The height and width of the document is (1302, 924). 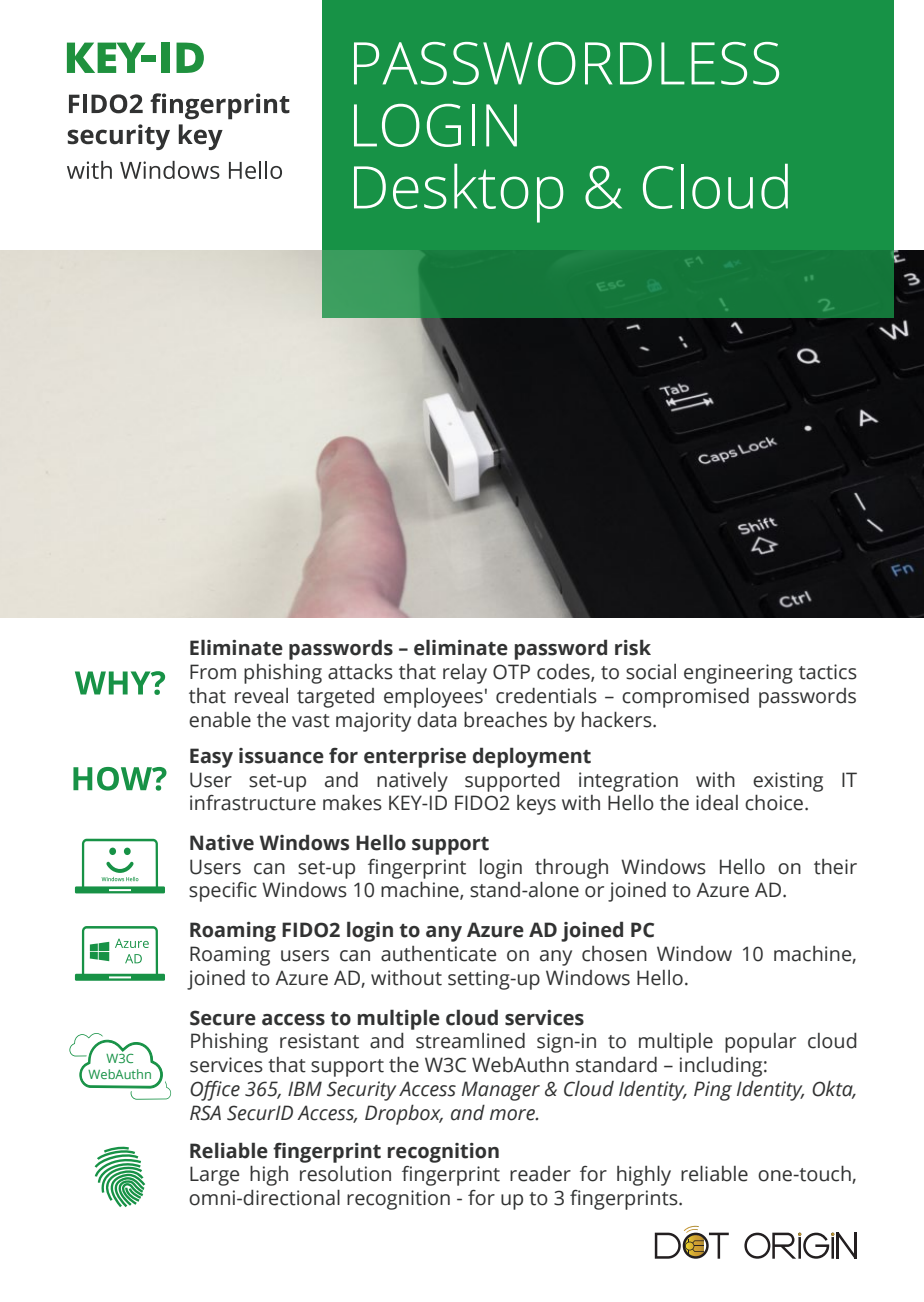 What do you see at coordinates (713, 1091) in the document?
I see `Ping` at bounding box center [713, 1091].
